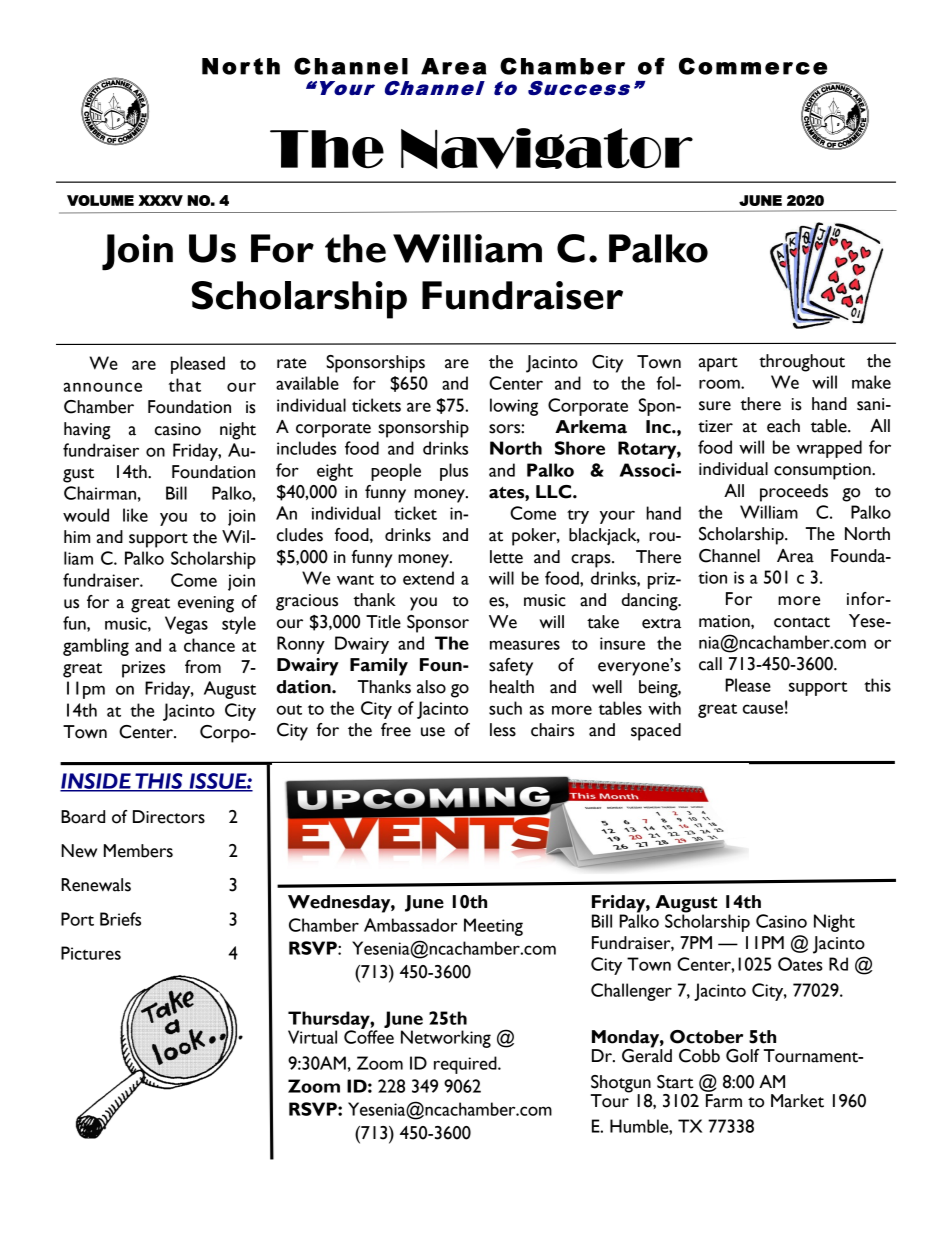 This page has height=1233, width=952. Describe the element at coordinates (100, 200) in the page. I see `VOLUME` at that location.
